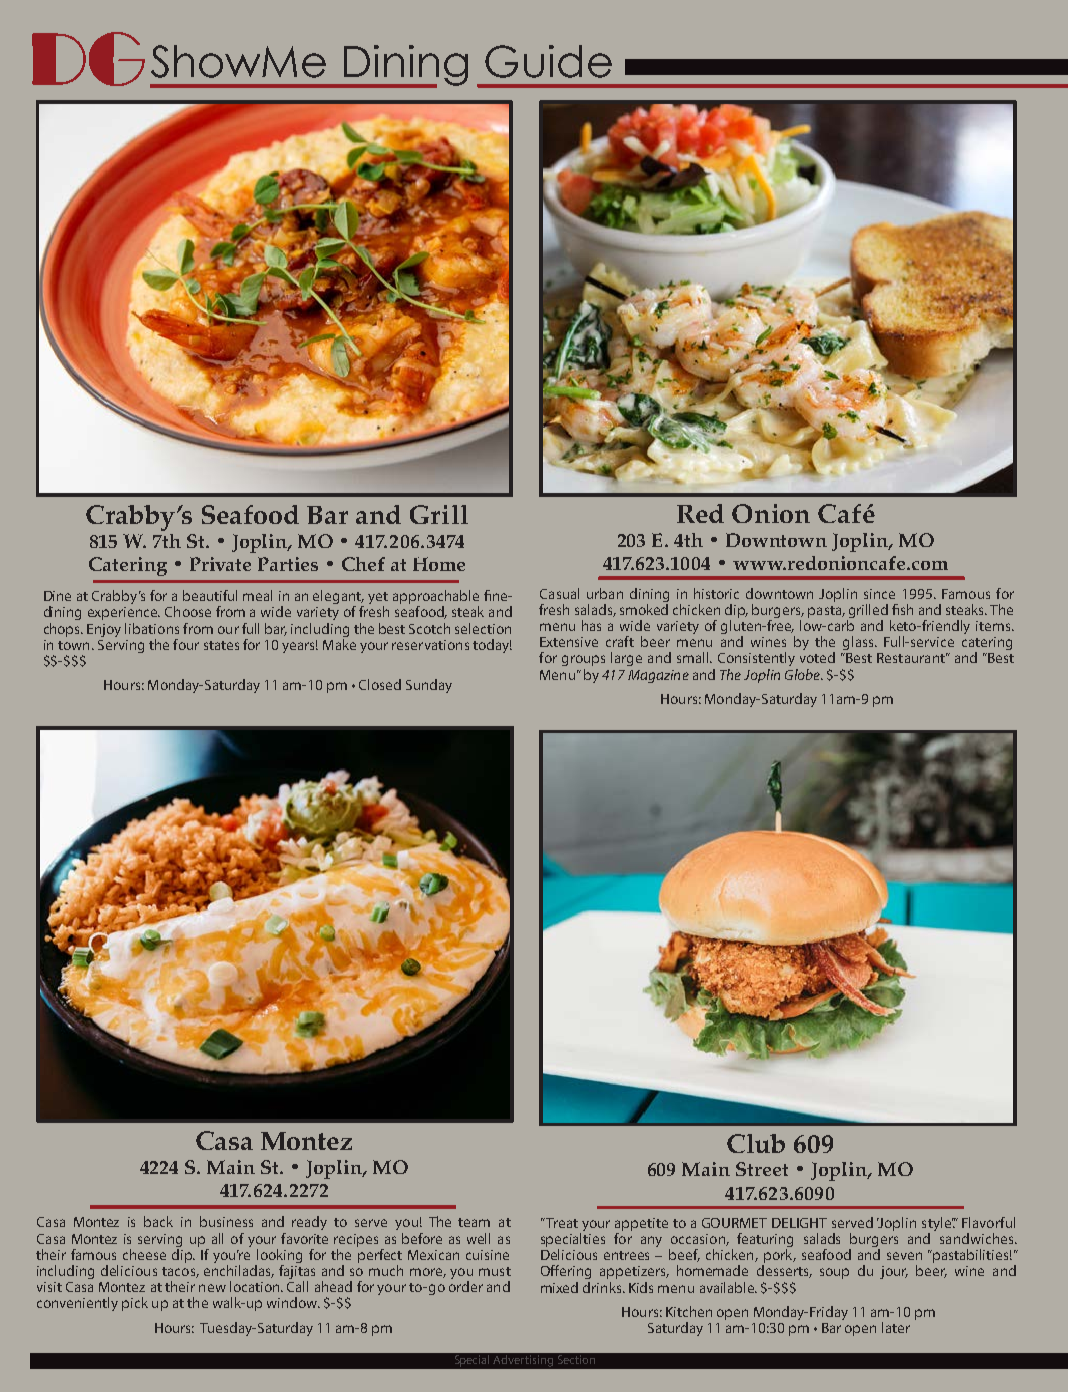 The height and width of the image is (1392, 1068). Describe the element at coordinates (548, 61) in the image. I see `Guide` at that location.
